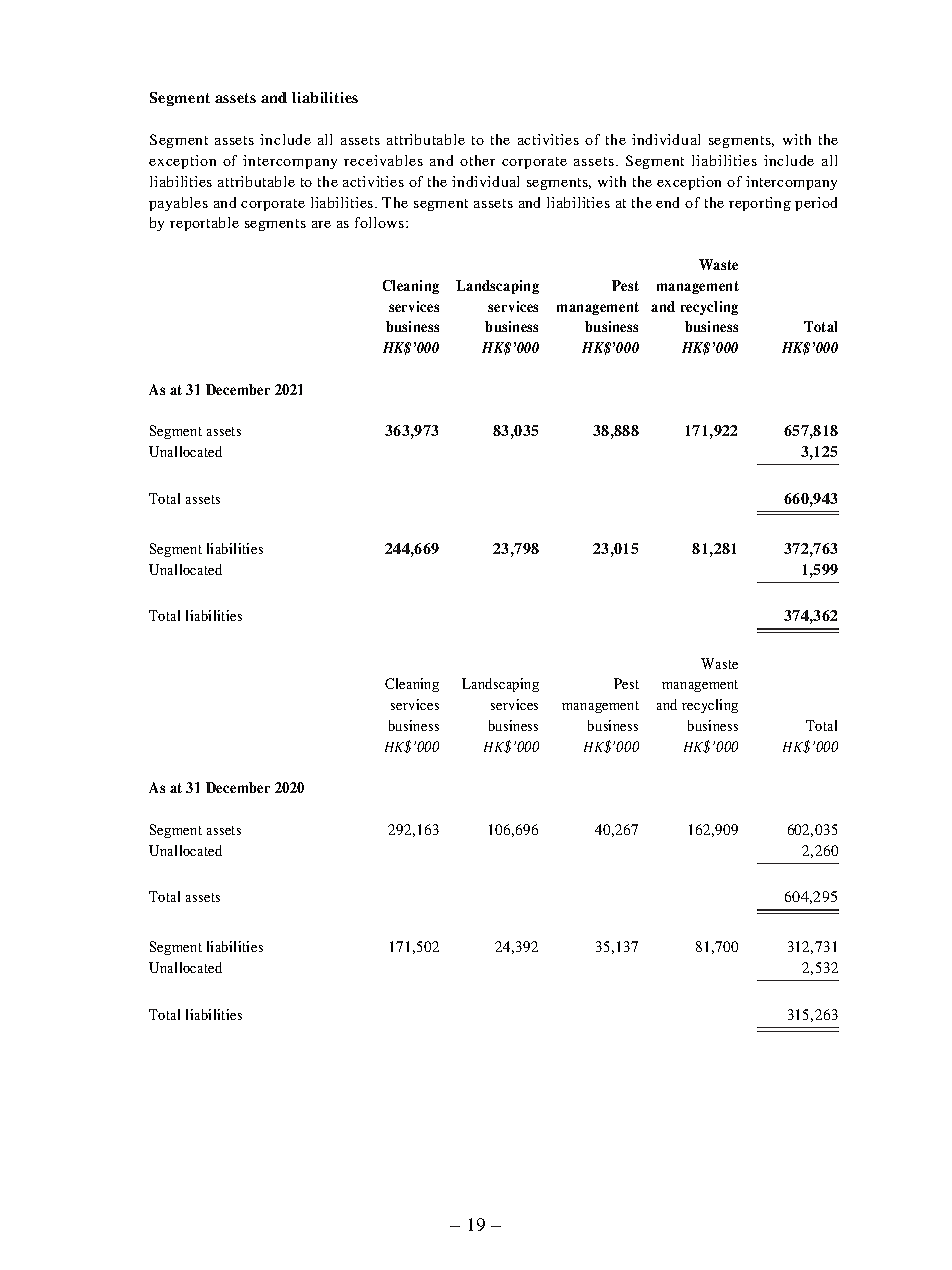 This screenshot has width=952, height=1270. What do you see at coordinates (381, 222) in the screenshot?
I see `follows` at bounding box center [381, 222].
